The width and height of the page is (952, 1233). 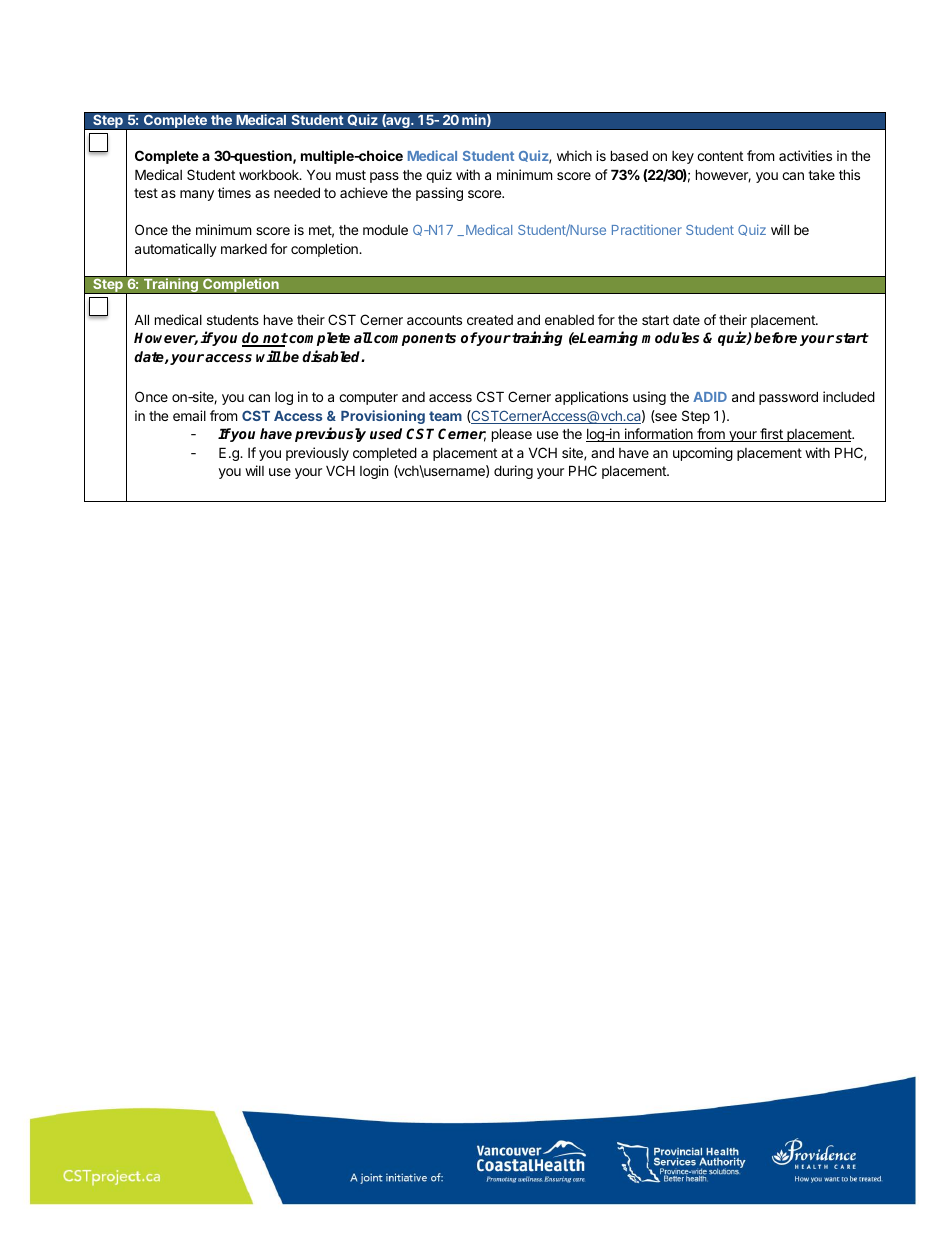 What do you see at coordinates (415, 339) in the page?
I see `components` at bounding box center [415, 339].
